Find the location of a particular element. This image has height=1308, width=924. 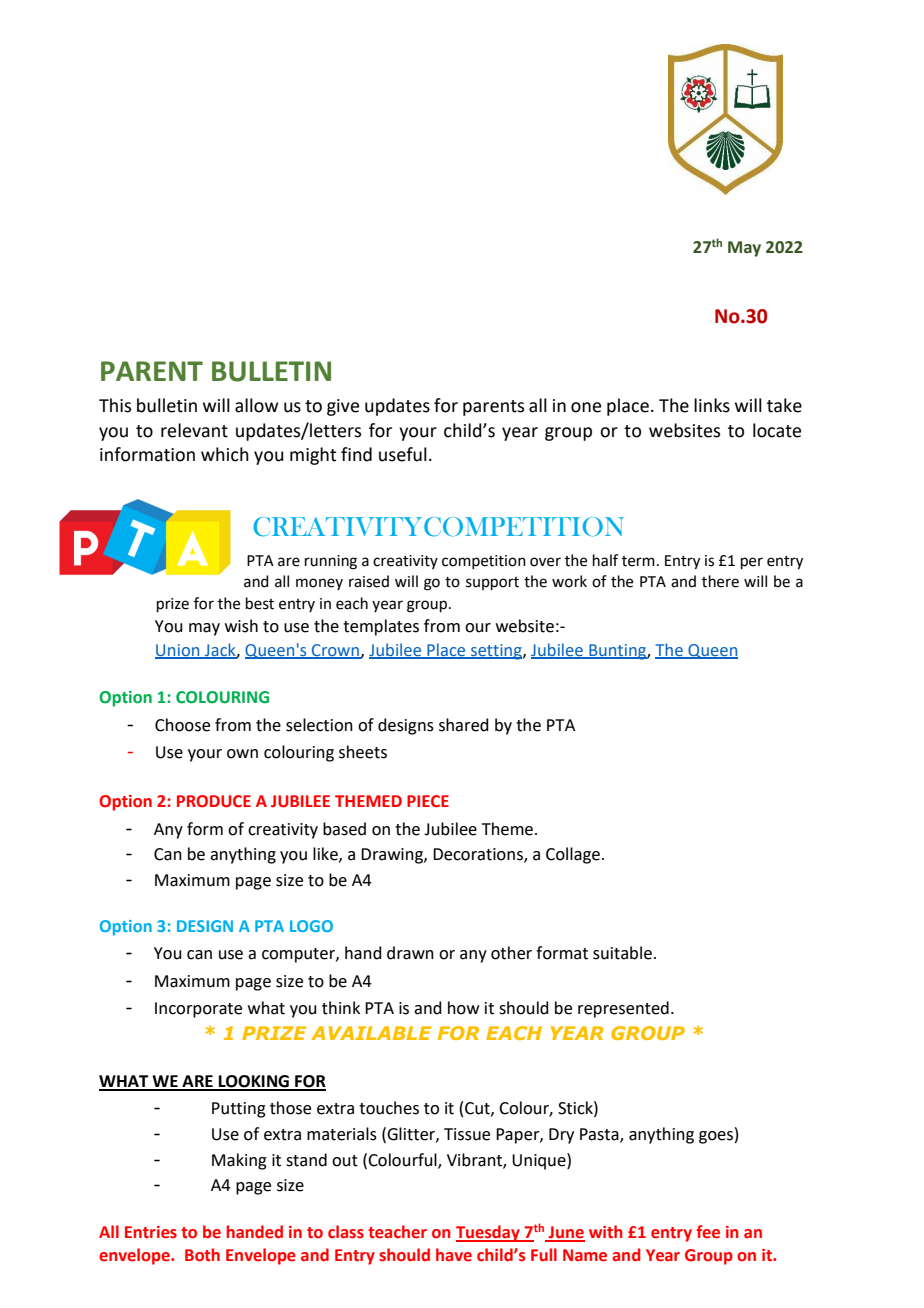

links is located at coordinates (712, 405).
